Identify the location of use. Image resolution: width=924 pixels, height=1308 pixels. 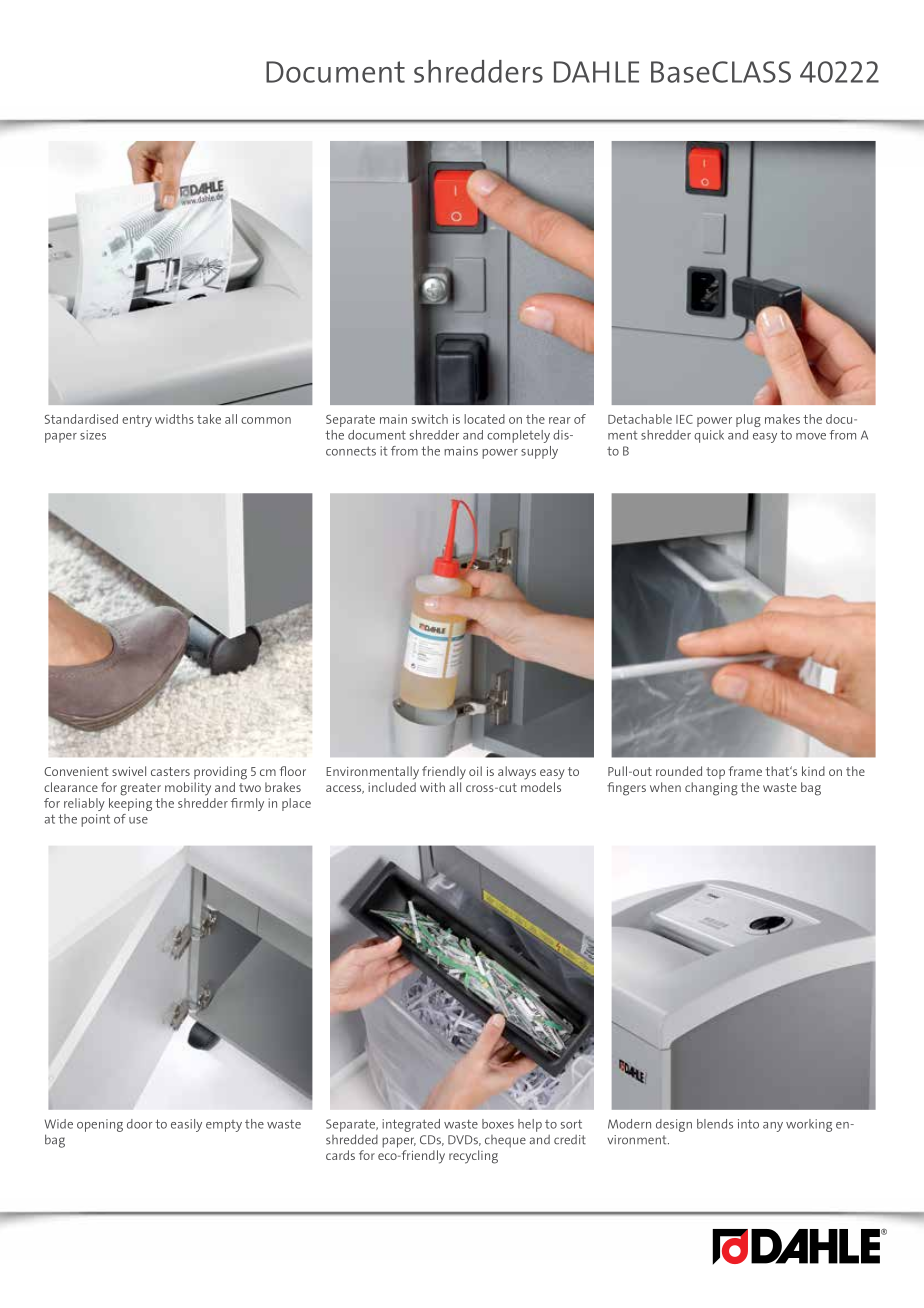
(138, 820).
